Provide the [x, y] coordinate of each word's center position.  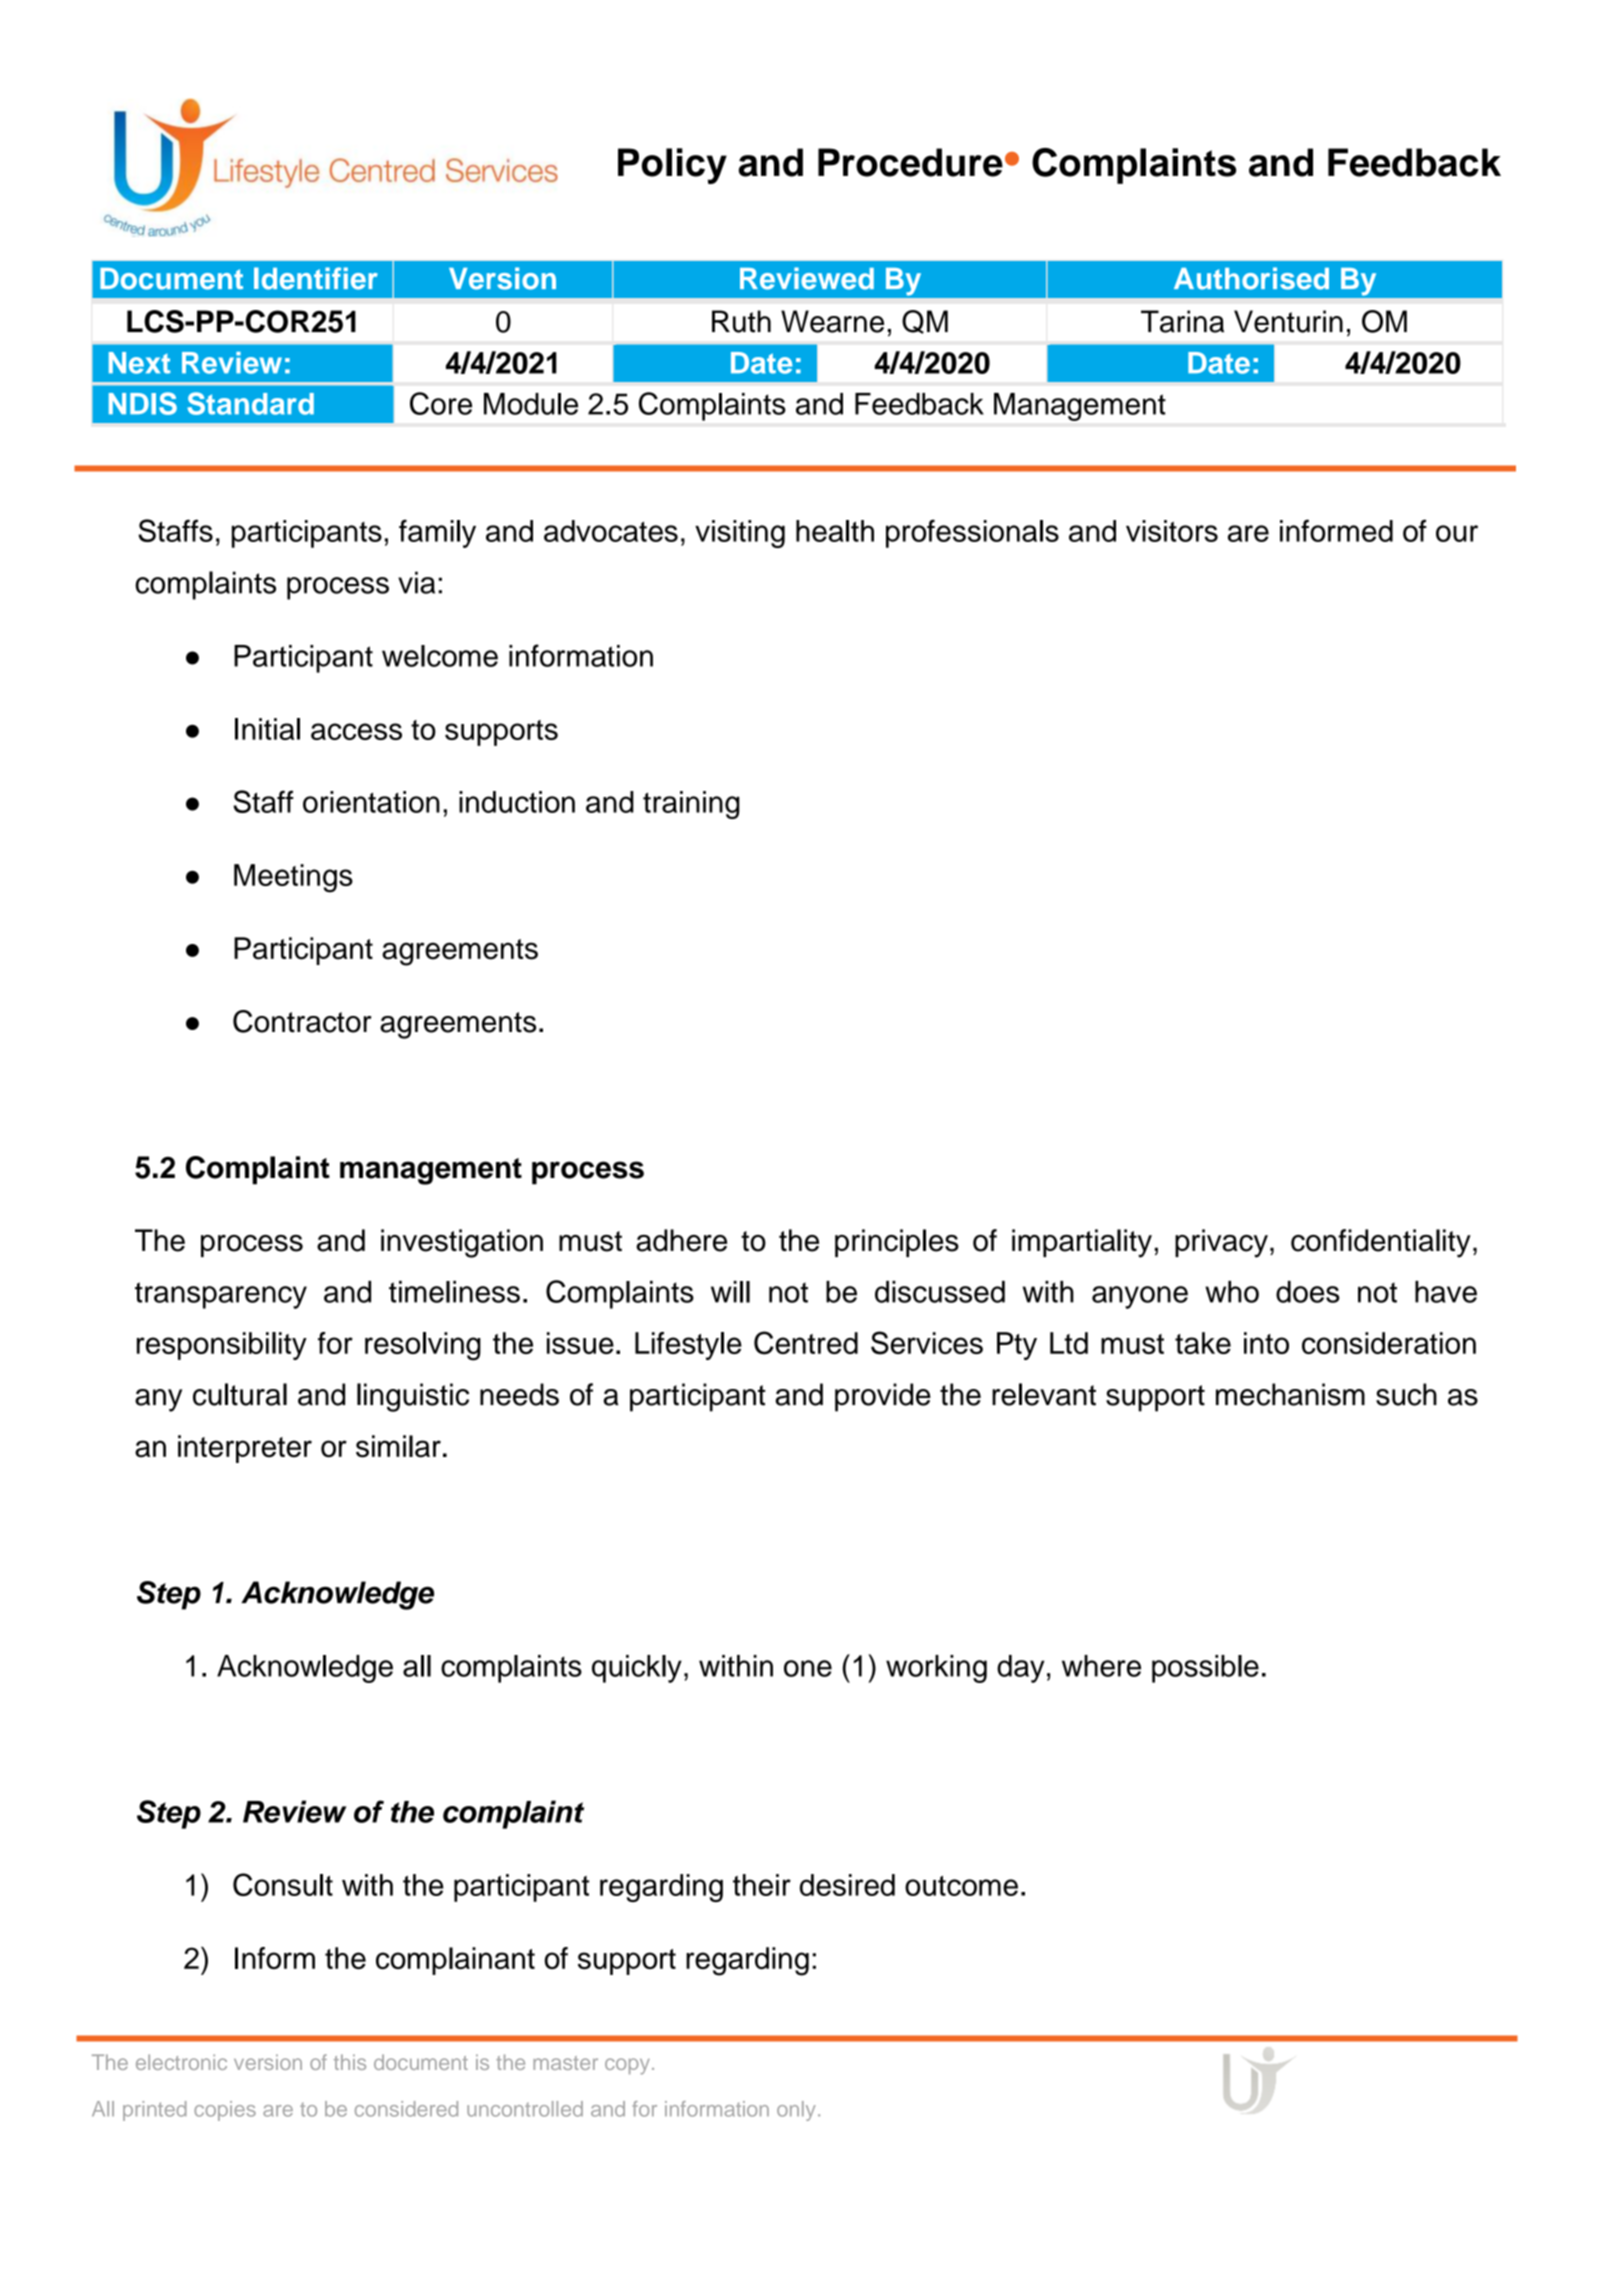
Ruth [741, 321]
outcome [961, 1886]
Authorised [1251, 278]
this [350, 2062]
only [796, 2111]
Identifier [316, 278]
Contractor [302, 1021]
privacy [1221, 1243]
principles [897, 1243]
